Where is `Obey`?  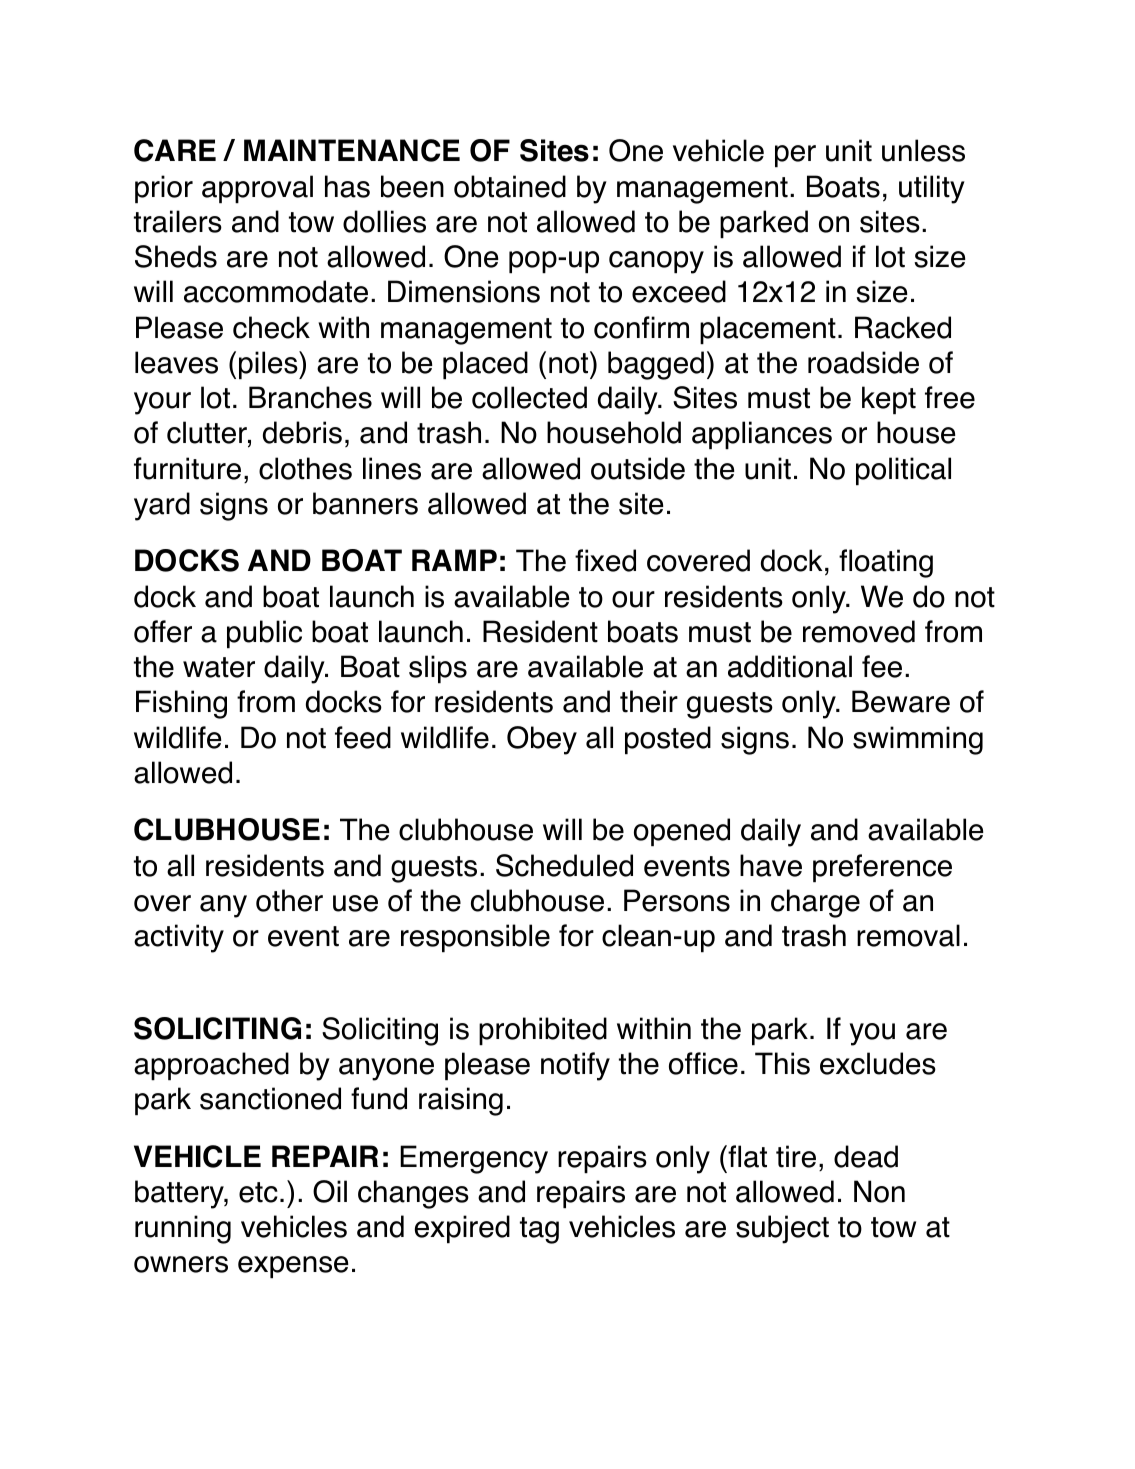 Obey is located at coordinates (542, 740).
